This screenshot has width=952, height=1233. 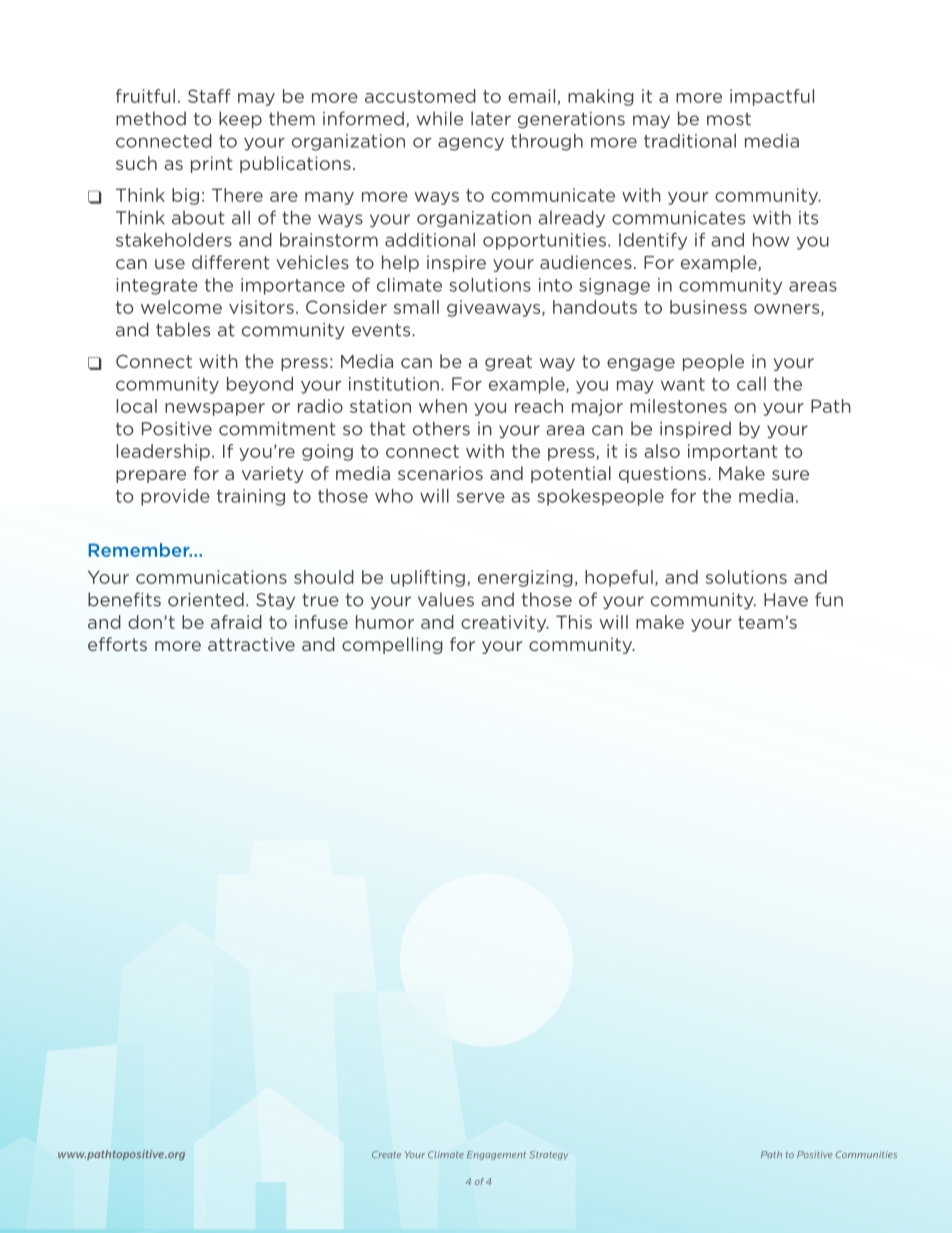 I want to click on newspaper, so click(x=215, y=409).
